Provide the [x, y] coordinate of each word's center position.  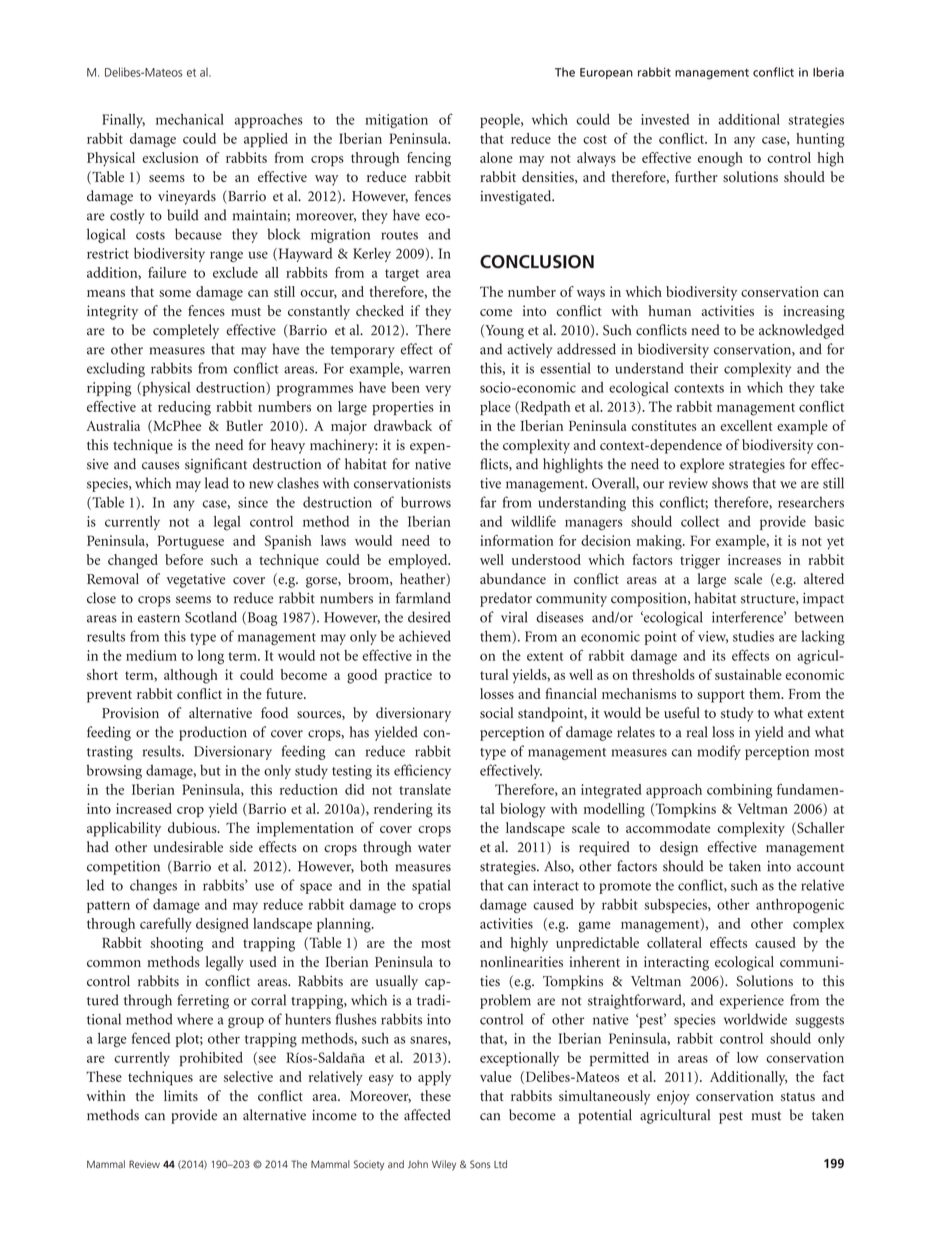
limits [181, 1095]
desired [429, 617]
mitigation [396, 121]
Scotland [211, 617]
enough [720, 159]
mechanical [190, 119]
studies [753, 636]
